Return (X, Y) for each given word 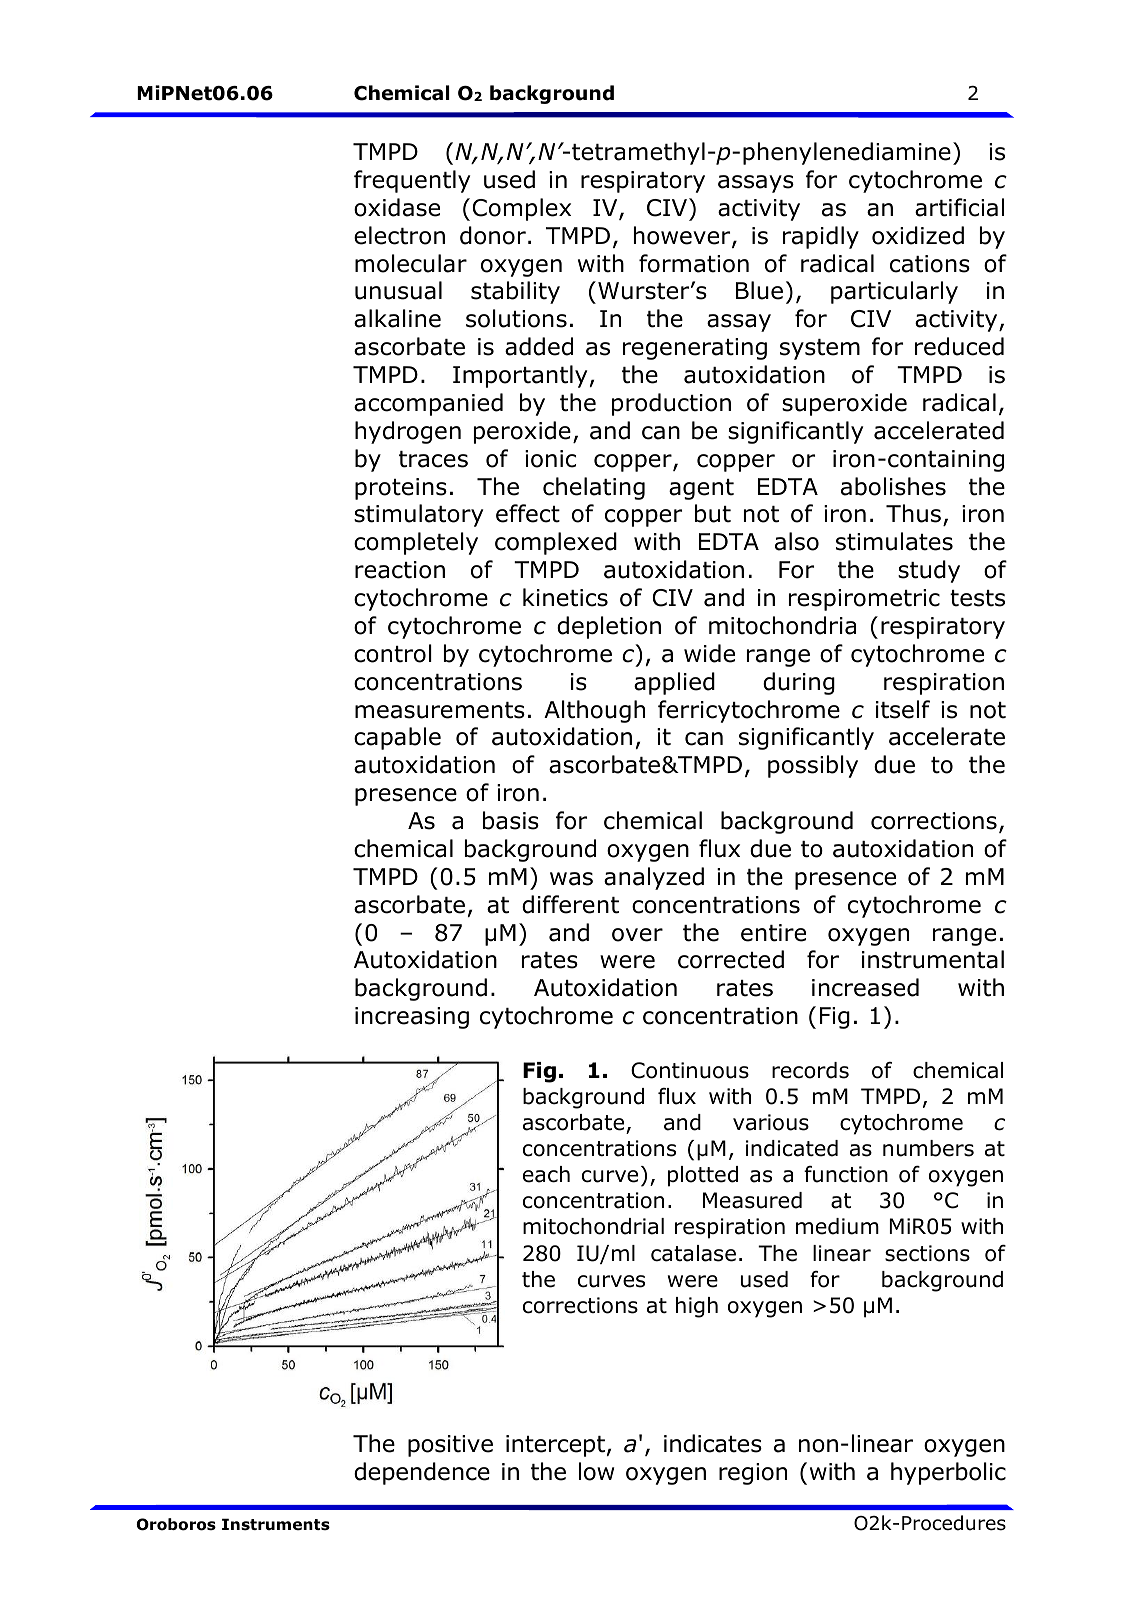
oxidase (397, 207)
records (810, 1070)
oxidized (918, 235)
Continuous (690, 1070)
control (393, 653)
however (683, 236)
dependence (422, 1473)
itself (903, 709)
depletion (609, 627)
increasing (412, 1018)
